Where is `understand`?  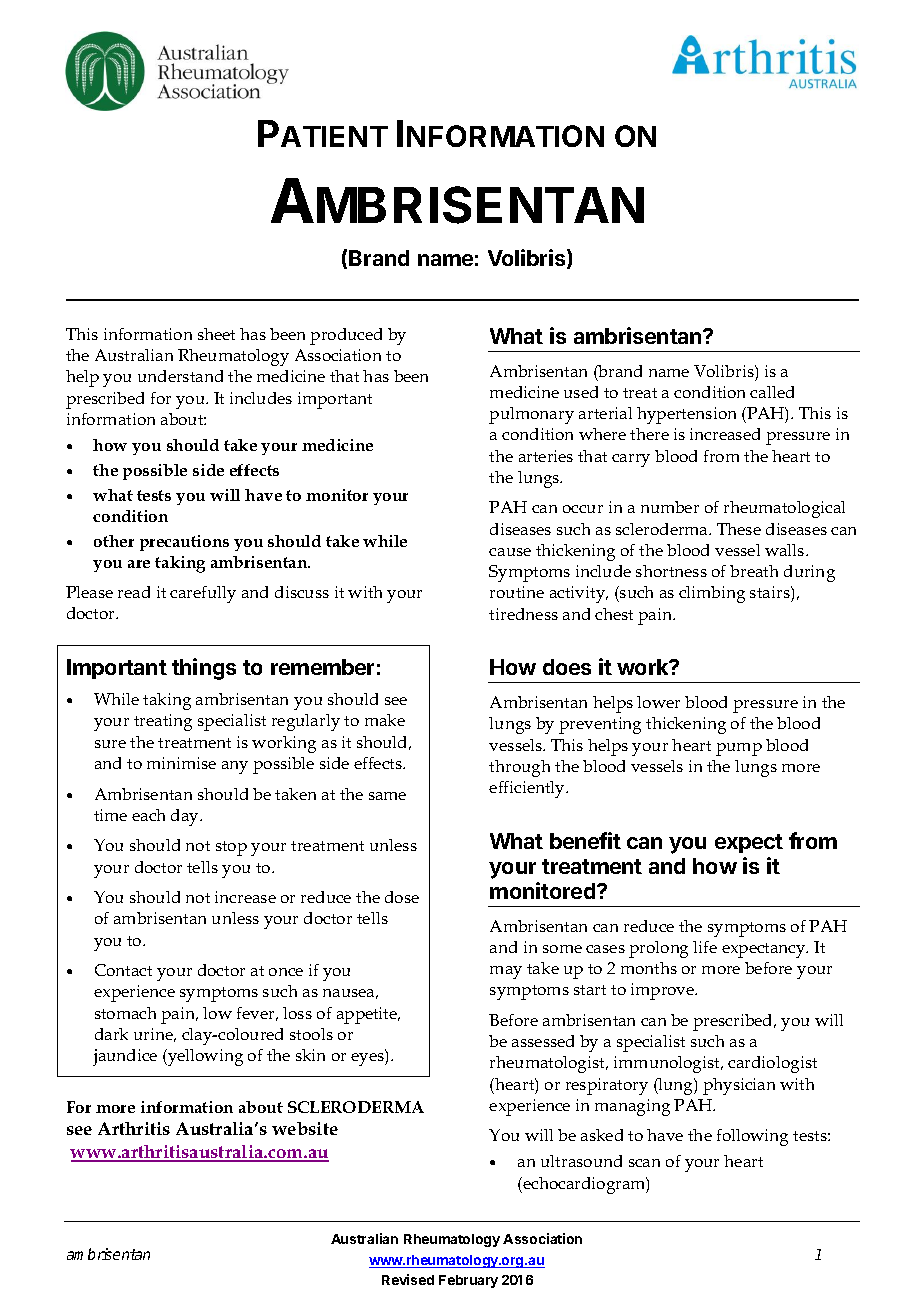 understand is located at coordinates (180, 376).
